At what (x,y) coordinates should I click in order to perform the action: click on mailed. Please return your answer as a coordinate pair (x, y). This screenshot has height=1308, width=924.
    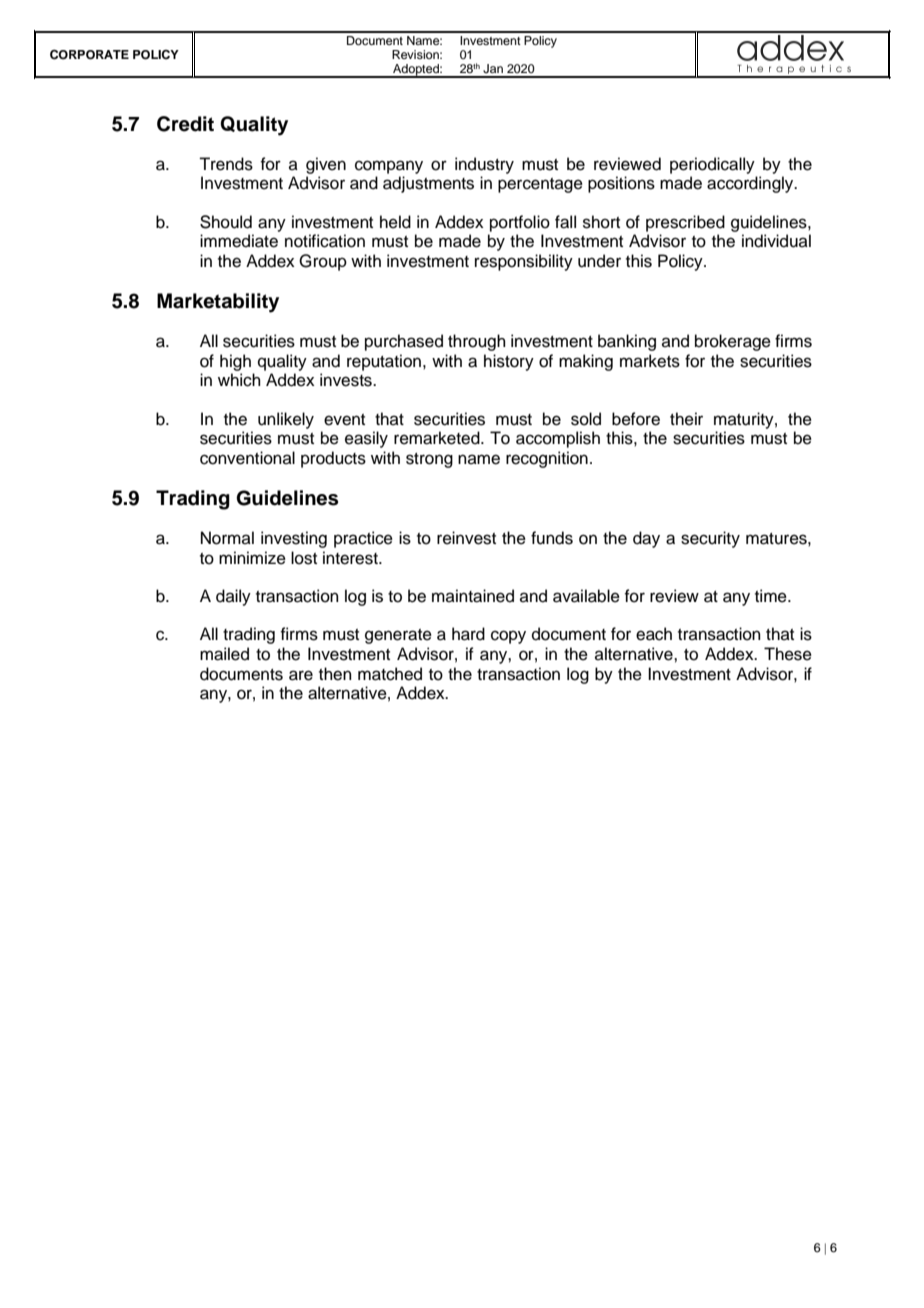
    Looking at the image, I should click on (224, 654).
